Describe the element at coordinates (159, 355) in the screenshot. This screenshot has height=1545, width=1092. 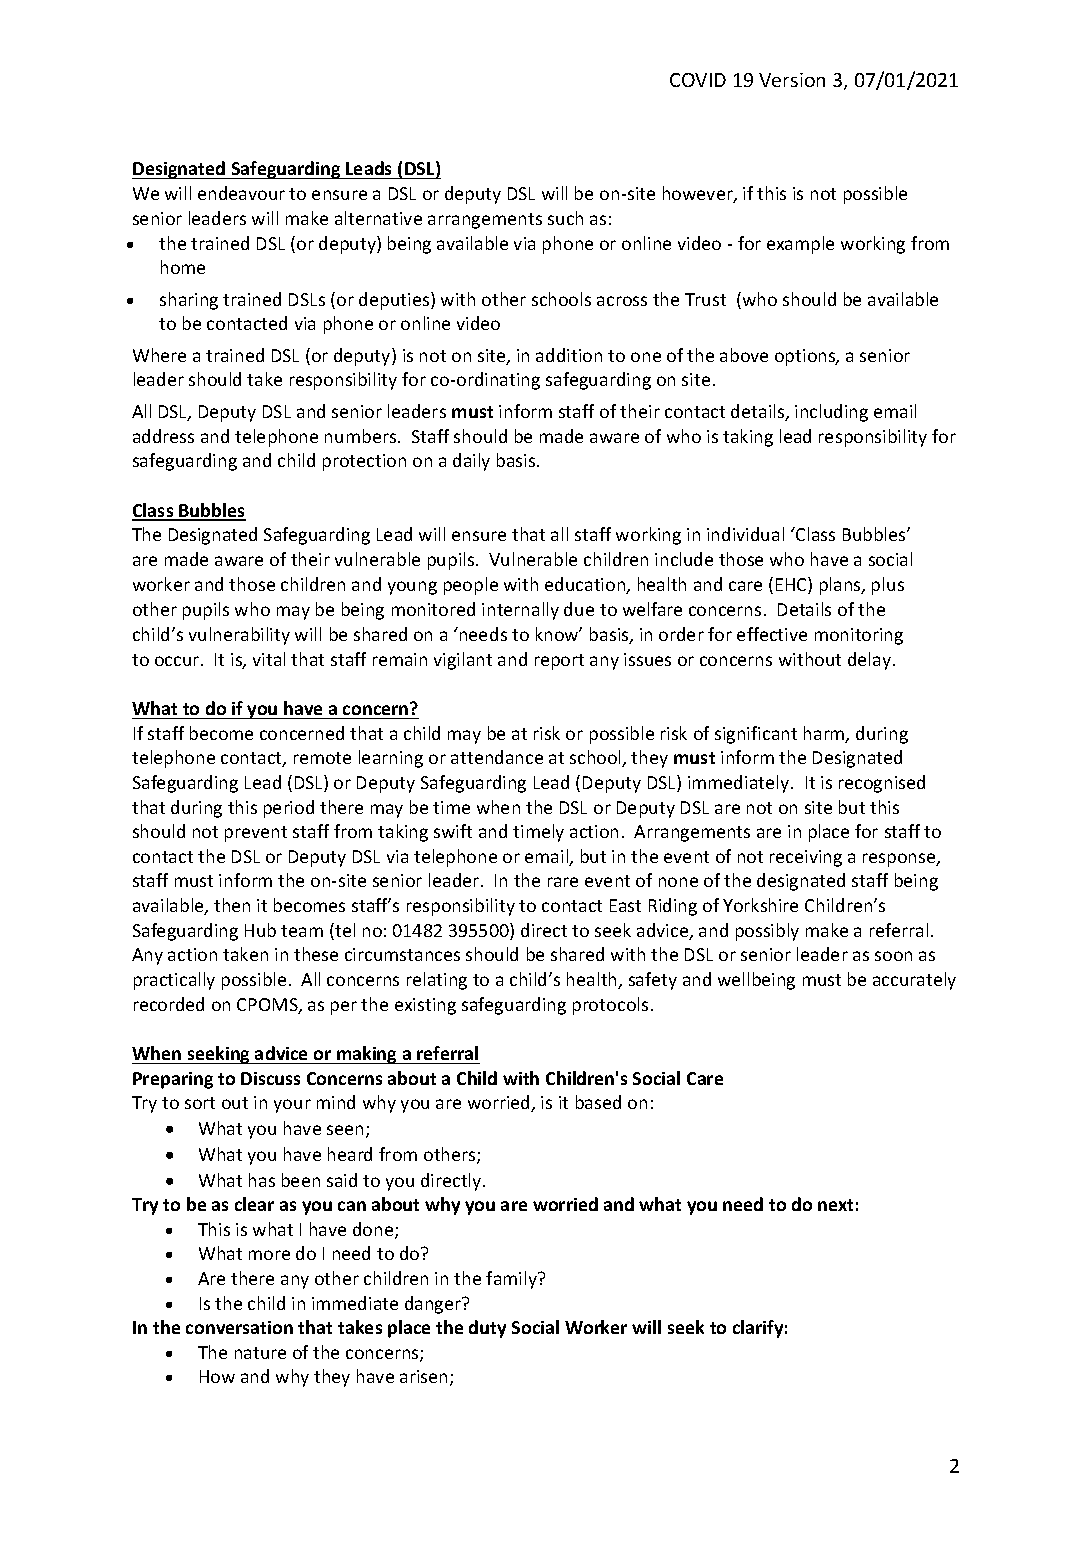
I see `Where` at that location.
